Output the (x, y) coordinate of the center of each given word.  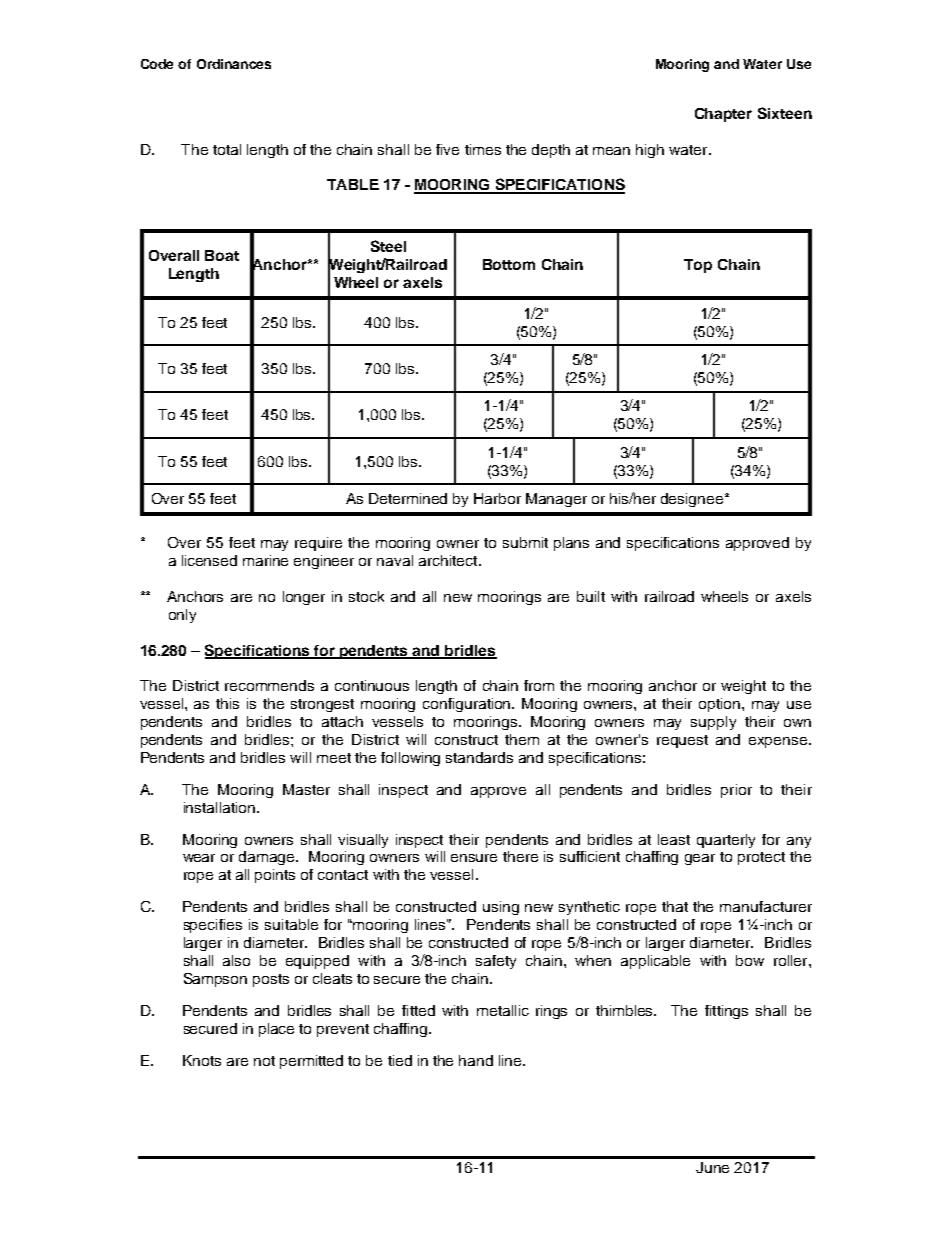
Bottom (509, 264)
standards (479, 757)
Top (698, 266)
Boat (222, 255)
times (483, 149)
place (276, 1030)
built (591, 596)
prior (736, 791)
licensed (209, 560)
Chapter (723, 115)
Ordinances (234, 64)
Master (306, 789)
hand (476, 1060)
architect (449, 560)
